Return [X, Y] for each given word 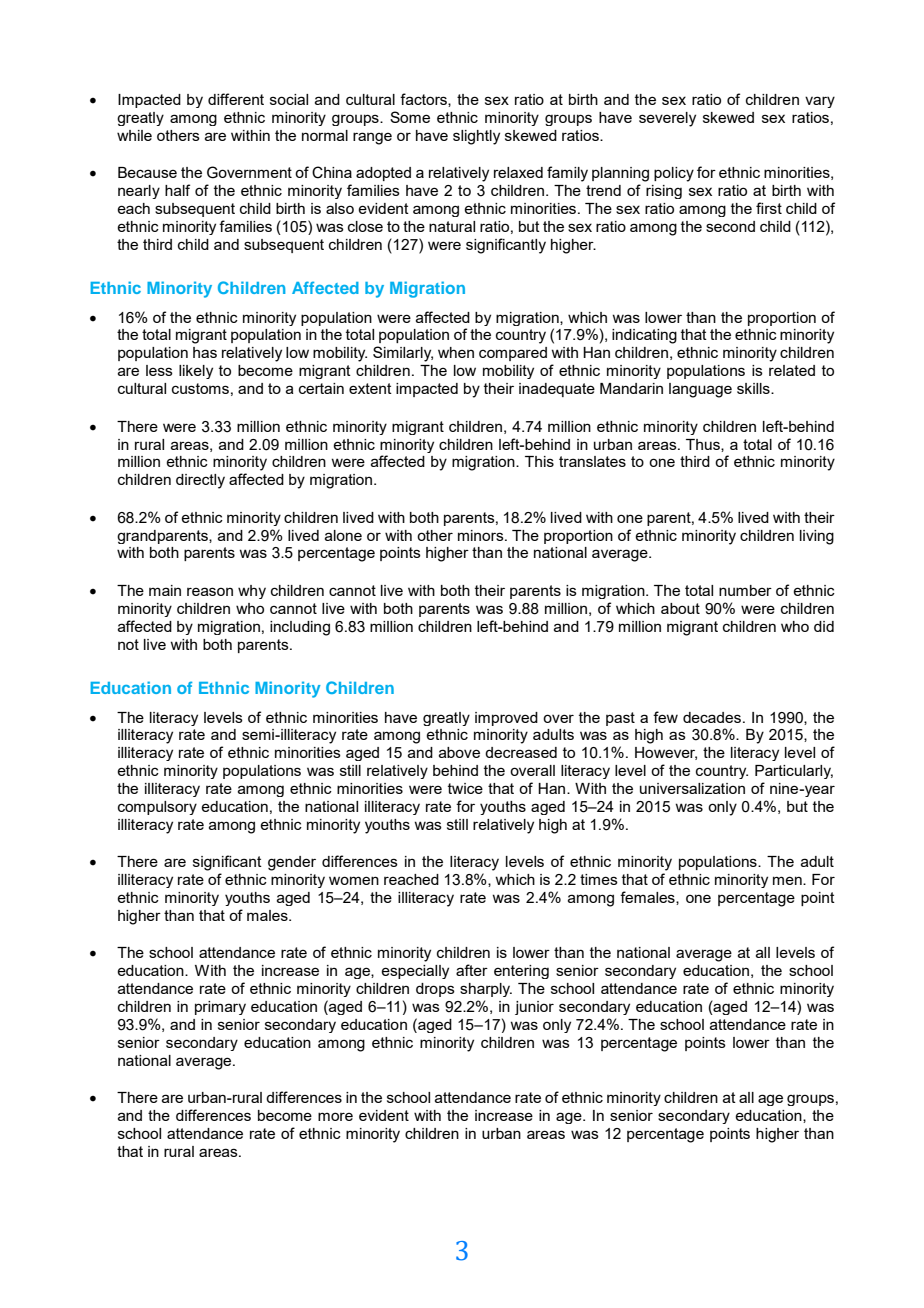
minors [482, 535]
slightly [476, 137]
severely [667, 119]
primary [220, 1008]
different [236, 99]
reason [210, 591]
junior [534, 1008]
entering [521, 972]
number [745, 590]
